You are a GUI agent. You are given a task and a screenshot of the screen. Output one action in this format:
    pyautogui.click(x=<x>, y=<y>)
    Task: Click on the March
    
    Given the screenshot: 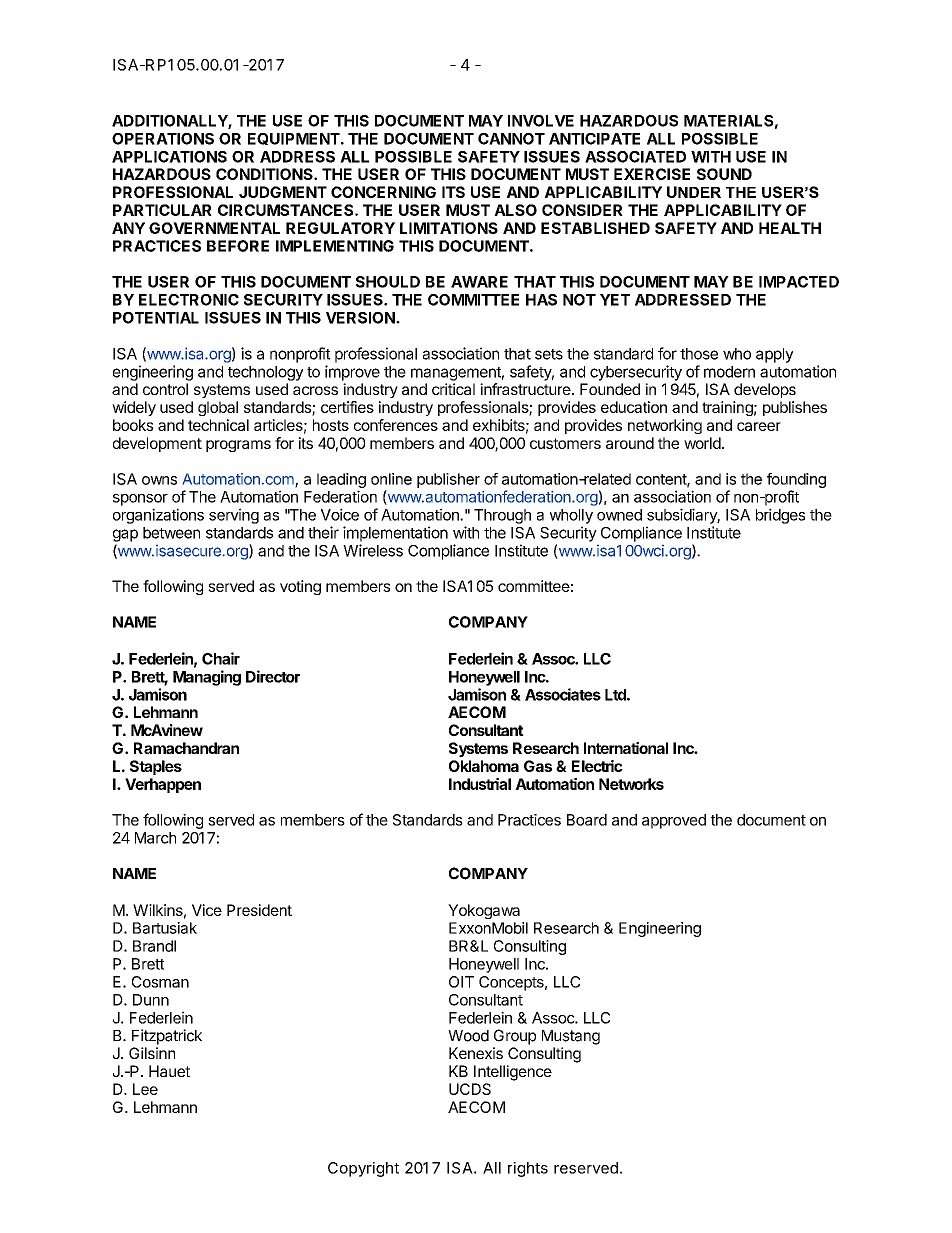 What is the action you would take?
    pyautogui.click(x=155, y=838)
